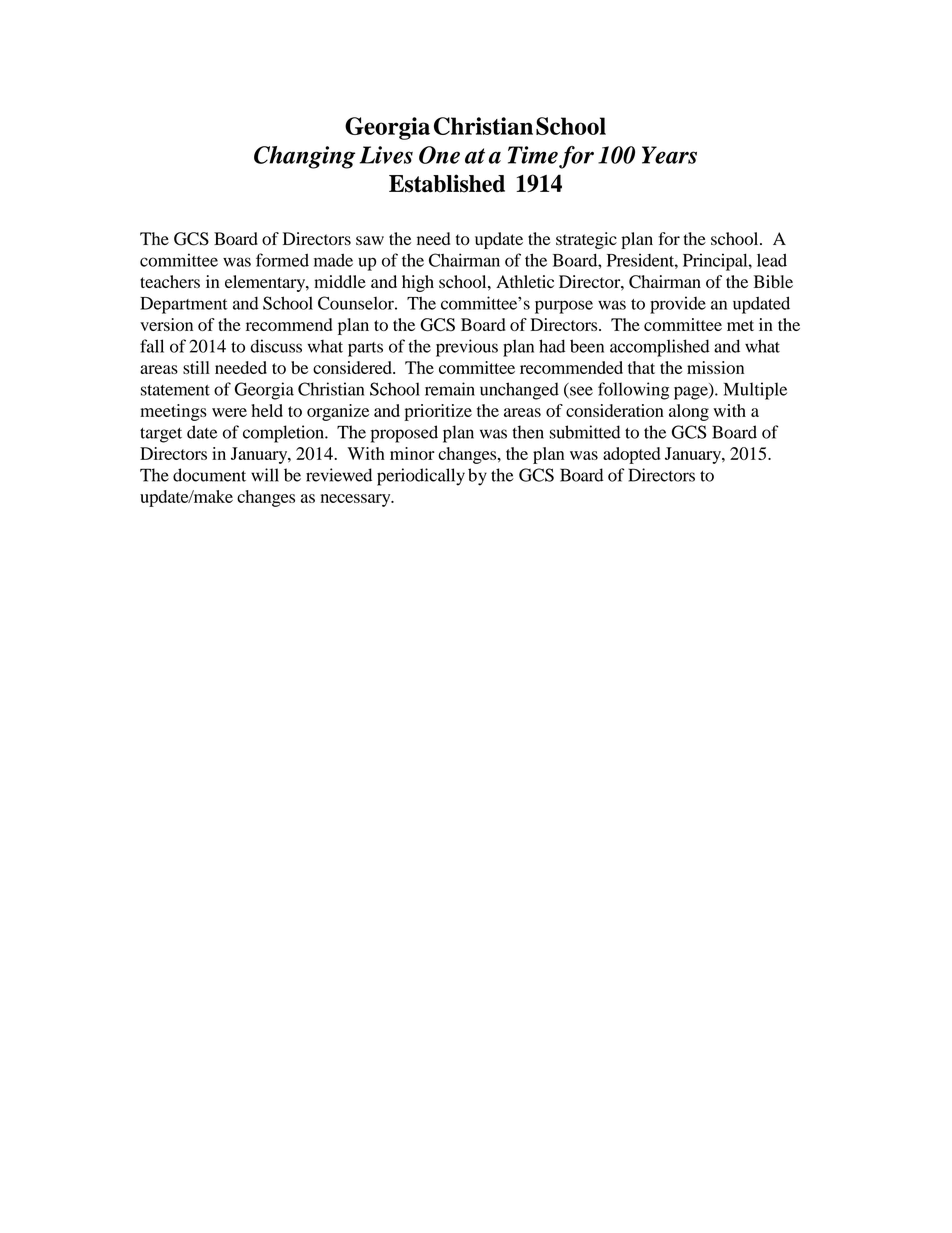 The width and height of the document is (952, 1233). I want to click on One, so click(439, 155).
